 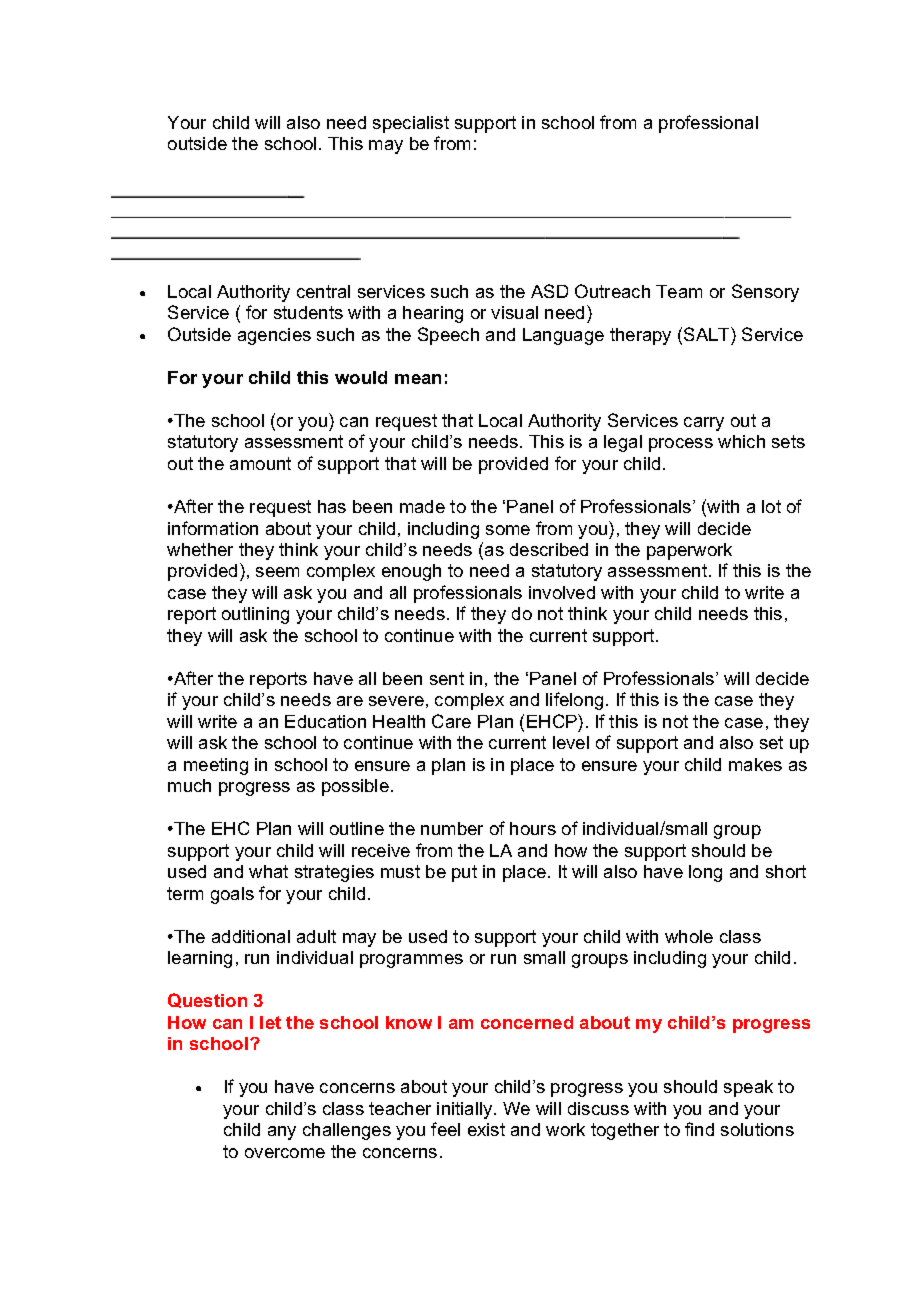 I want to click on any, so click(x=282, y=1133).
